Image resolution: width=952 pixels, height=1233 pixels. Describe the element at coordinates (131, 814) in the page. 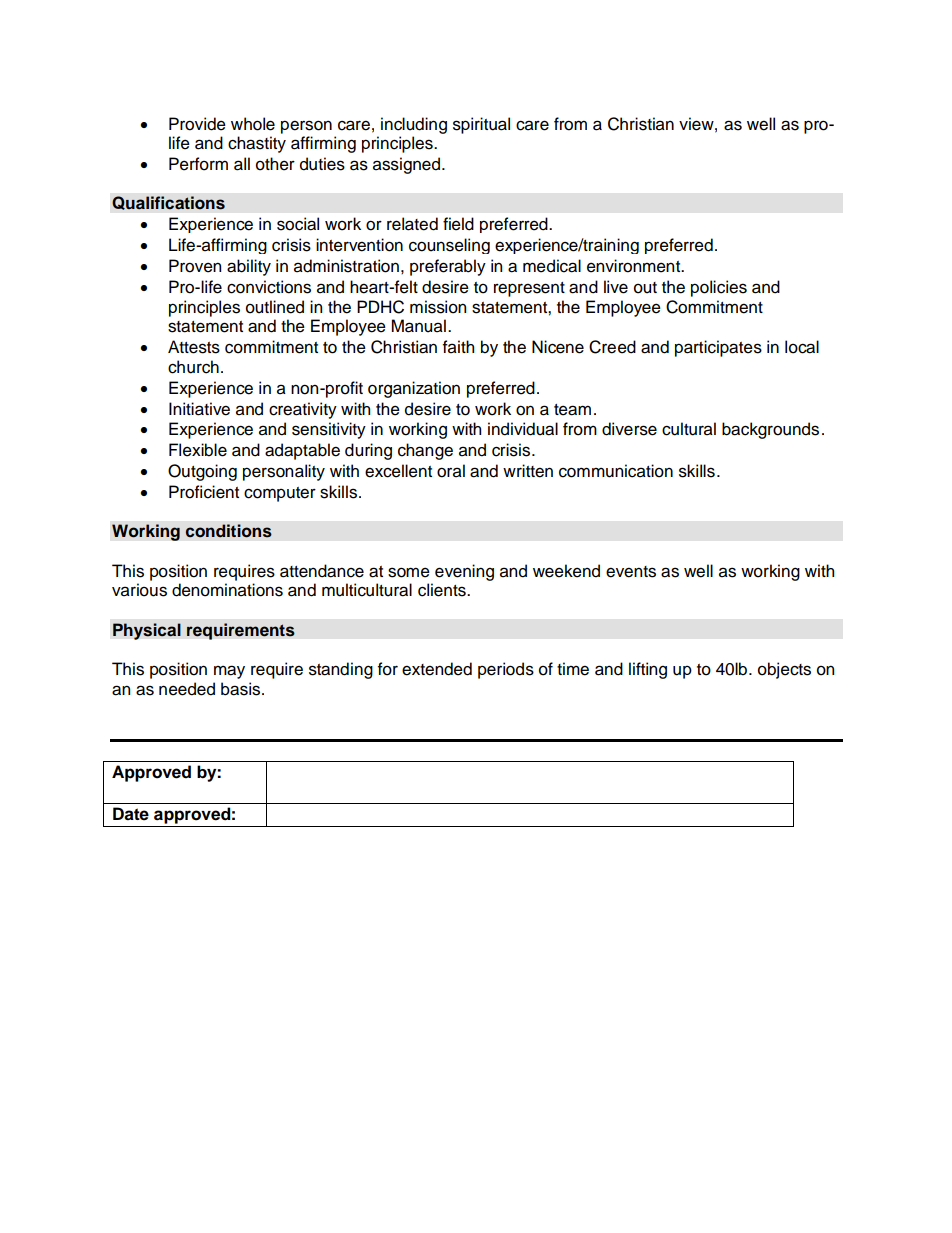

I see `Date` at that location.
